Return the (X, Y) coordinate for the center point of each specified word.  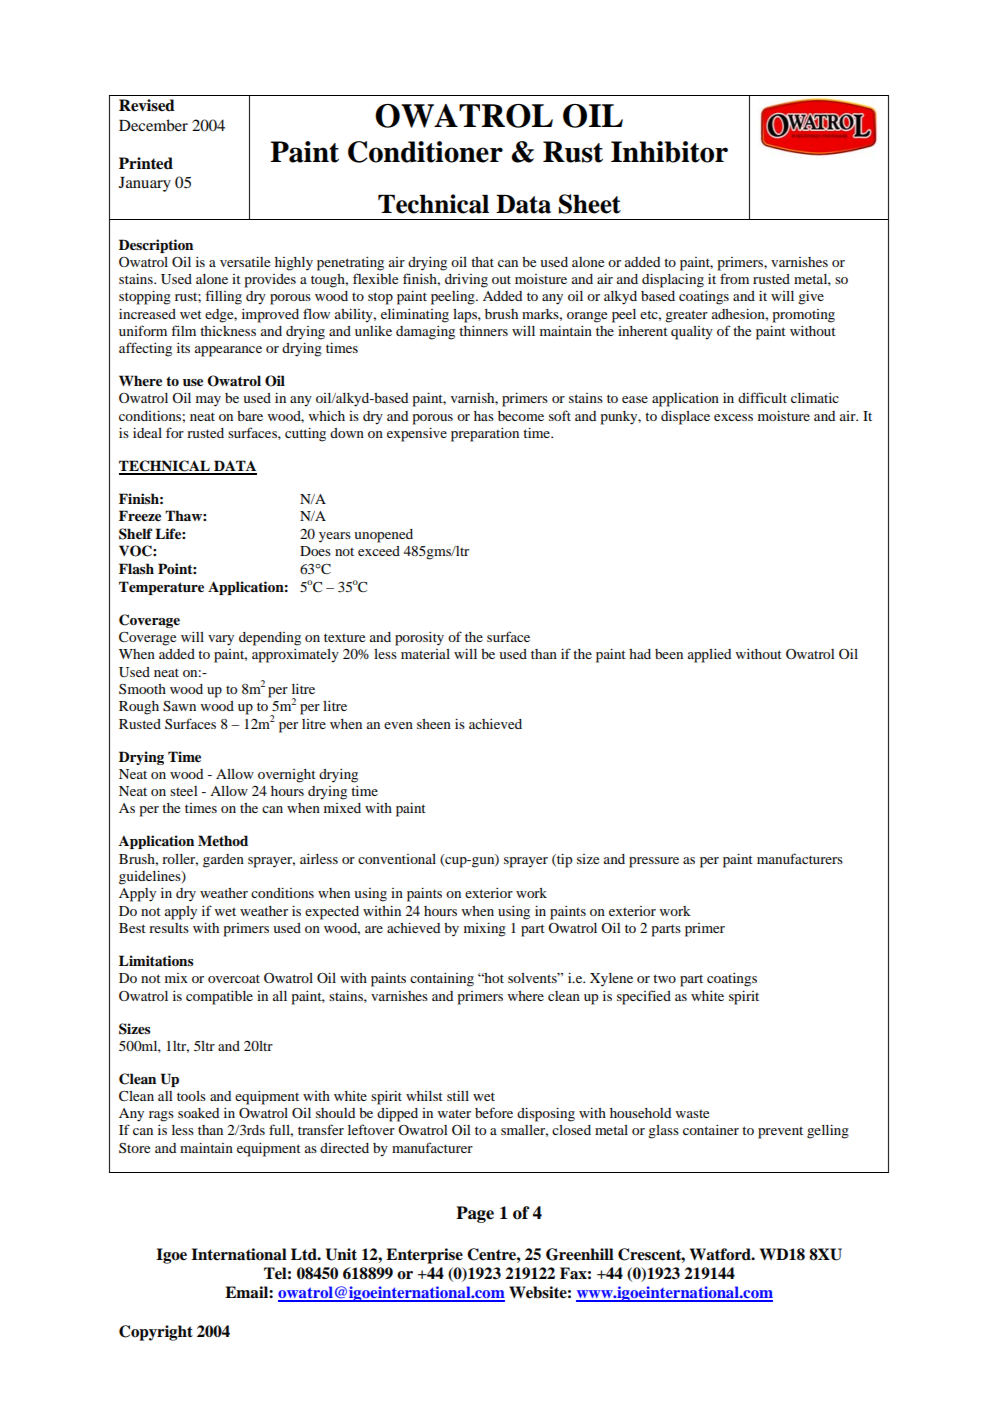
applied (709, 656)
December (153, 125)
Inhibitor (669, 152)
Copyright (156, 1333)
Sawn (179, 706)
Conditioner (425, 152)
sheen (434, 724)
